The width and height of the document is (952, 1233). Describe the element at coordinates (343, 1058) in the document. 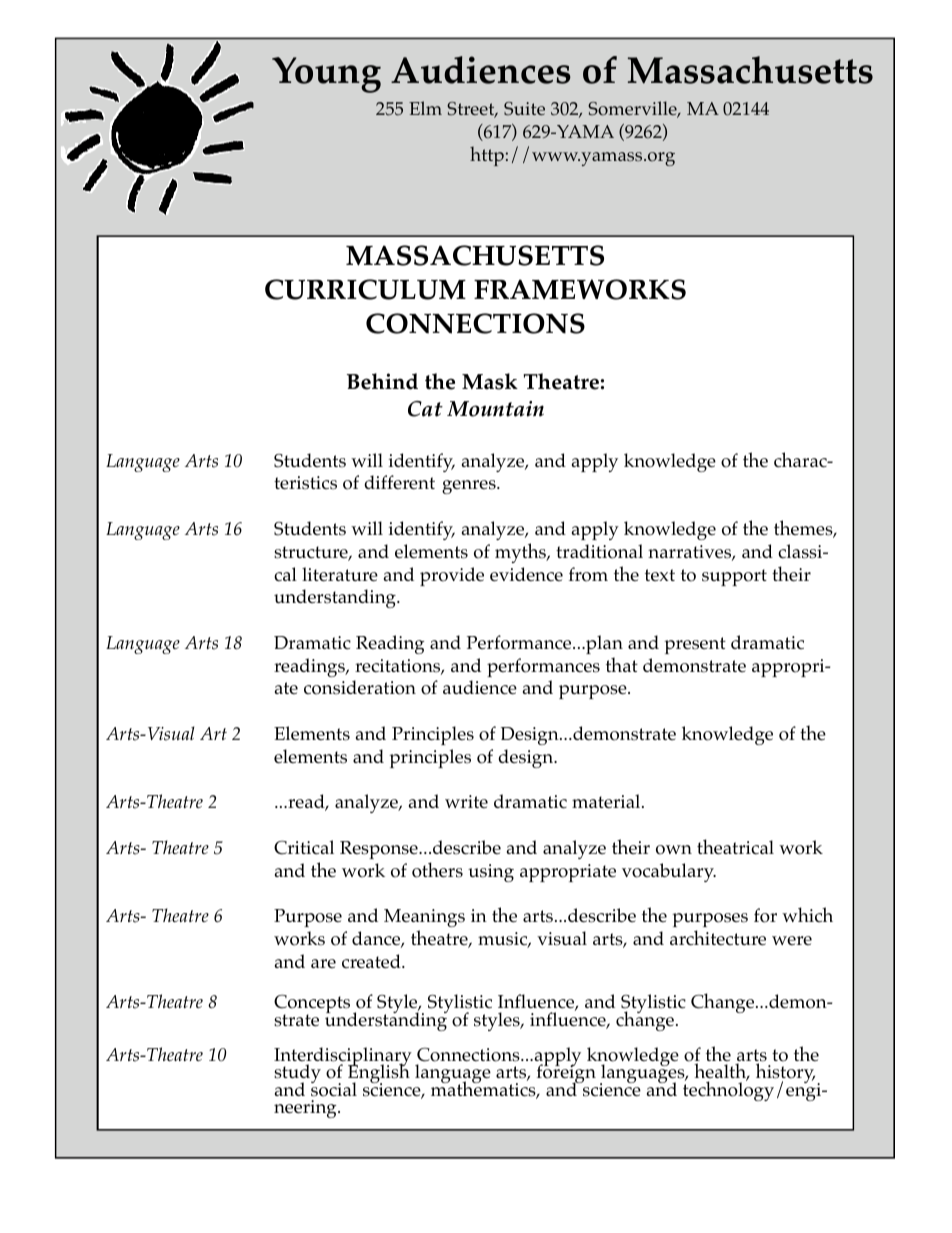

I see `Interdisciplinary` at that location.
